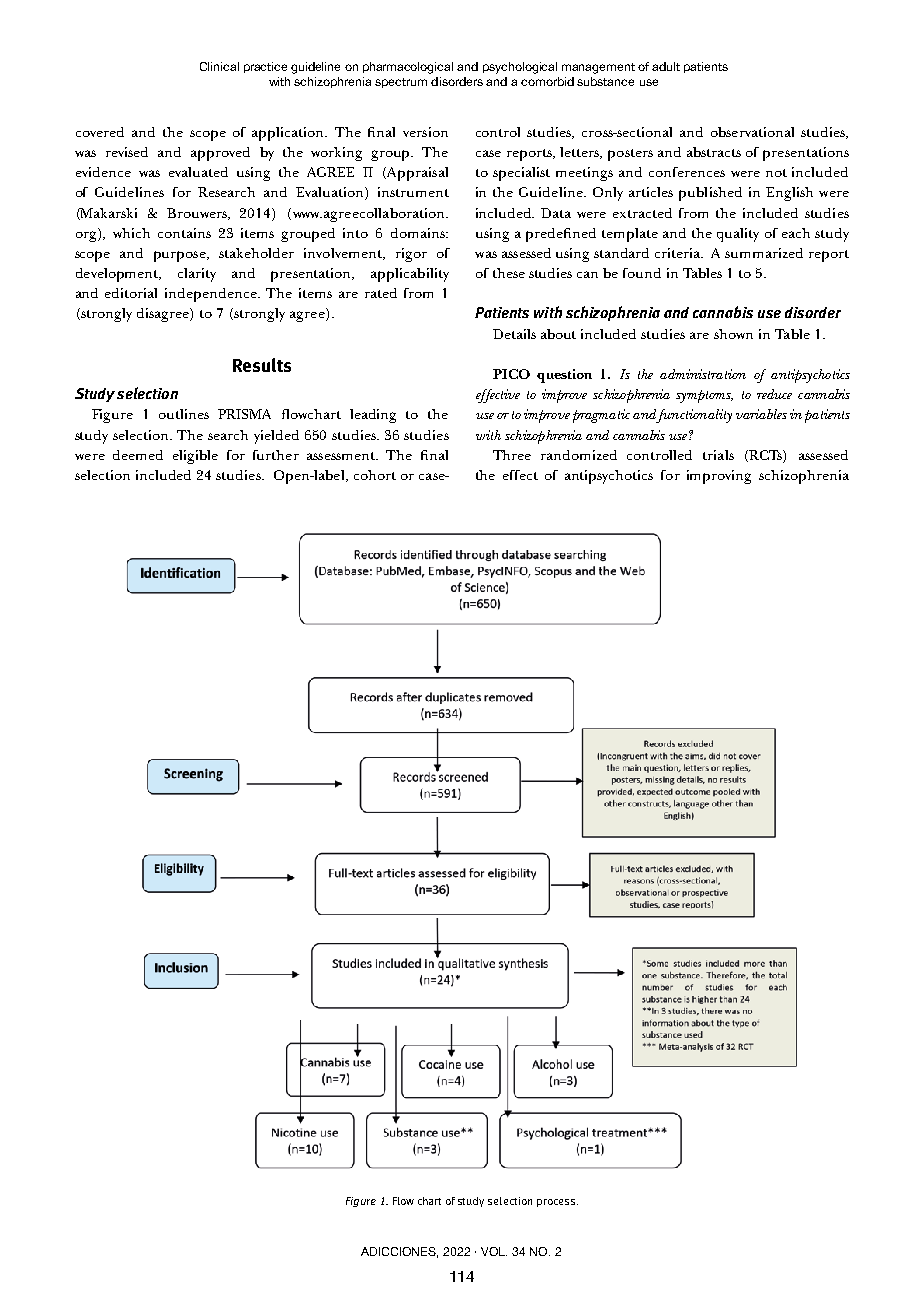 The width and height of the screenshot is (924, 1308). I want to click on Three, so click(512, 455).
